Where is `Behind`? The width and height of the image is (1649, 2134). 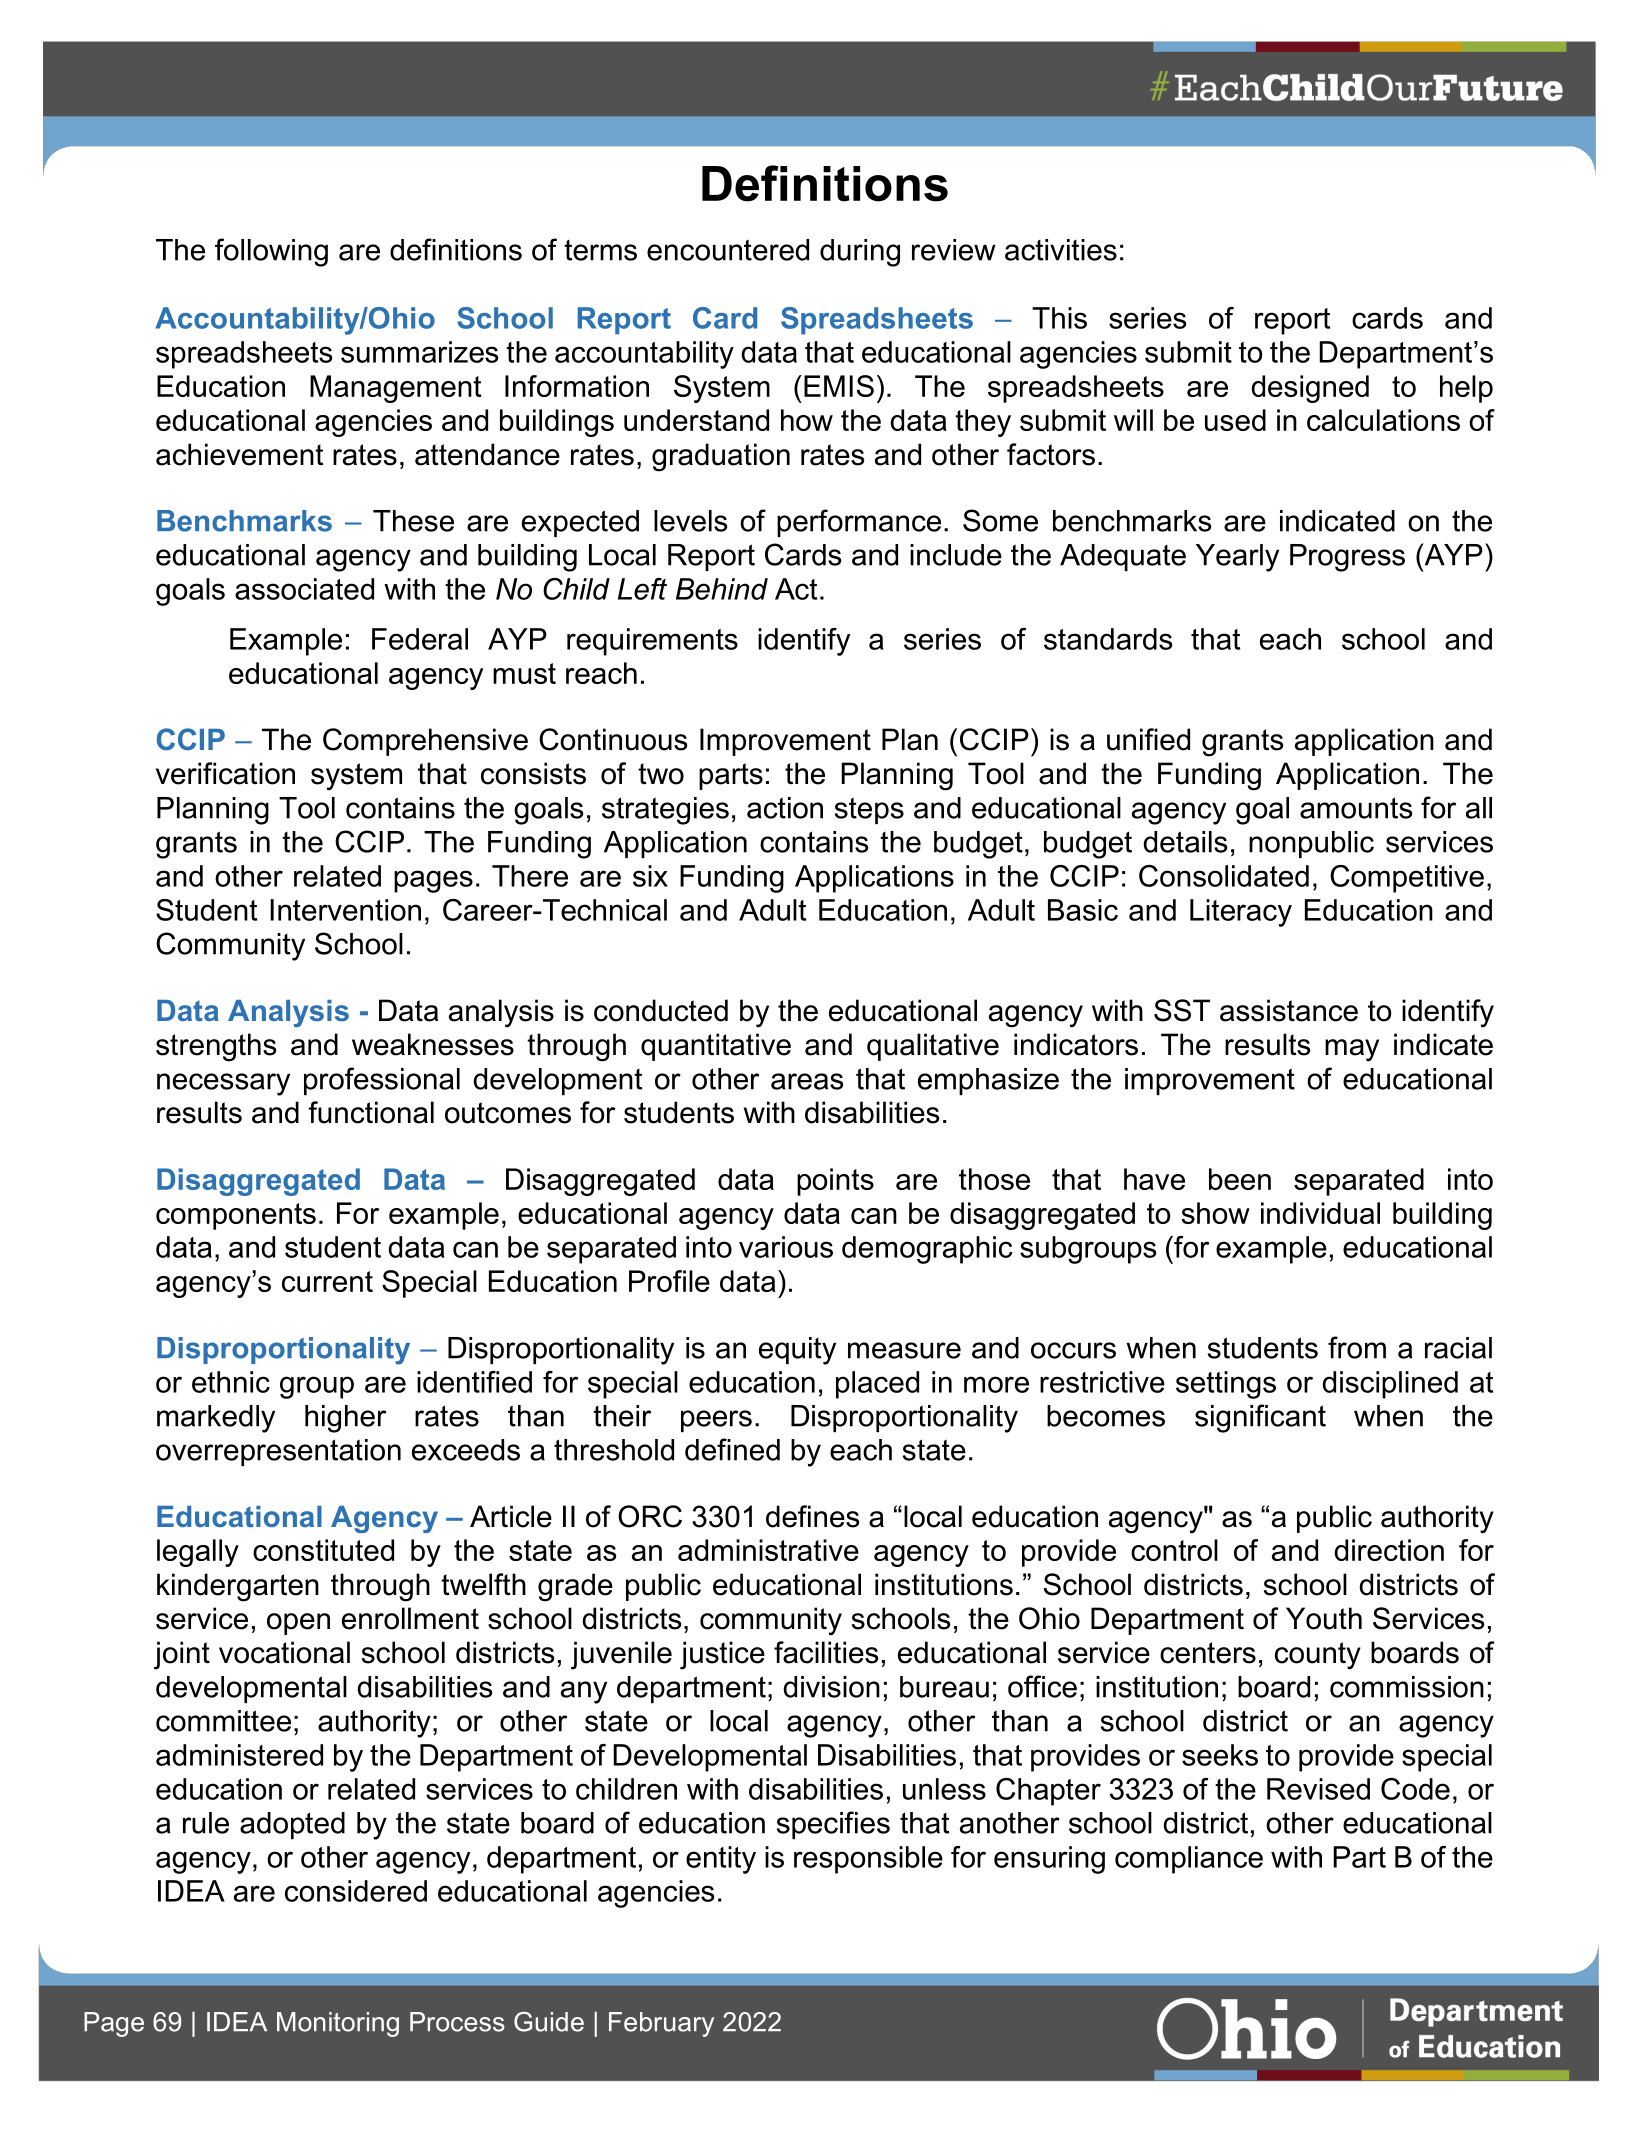
Behind is located at coordinates (722, 589).
